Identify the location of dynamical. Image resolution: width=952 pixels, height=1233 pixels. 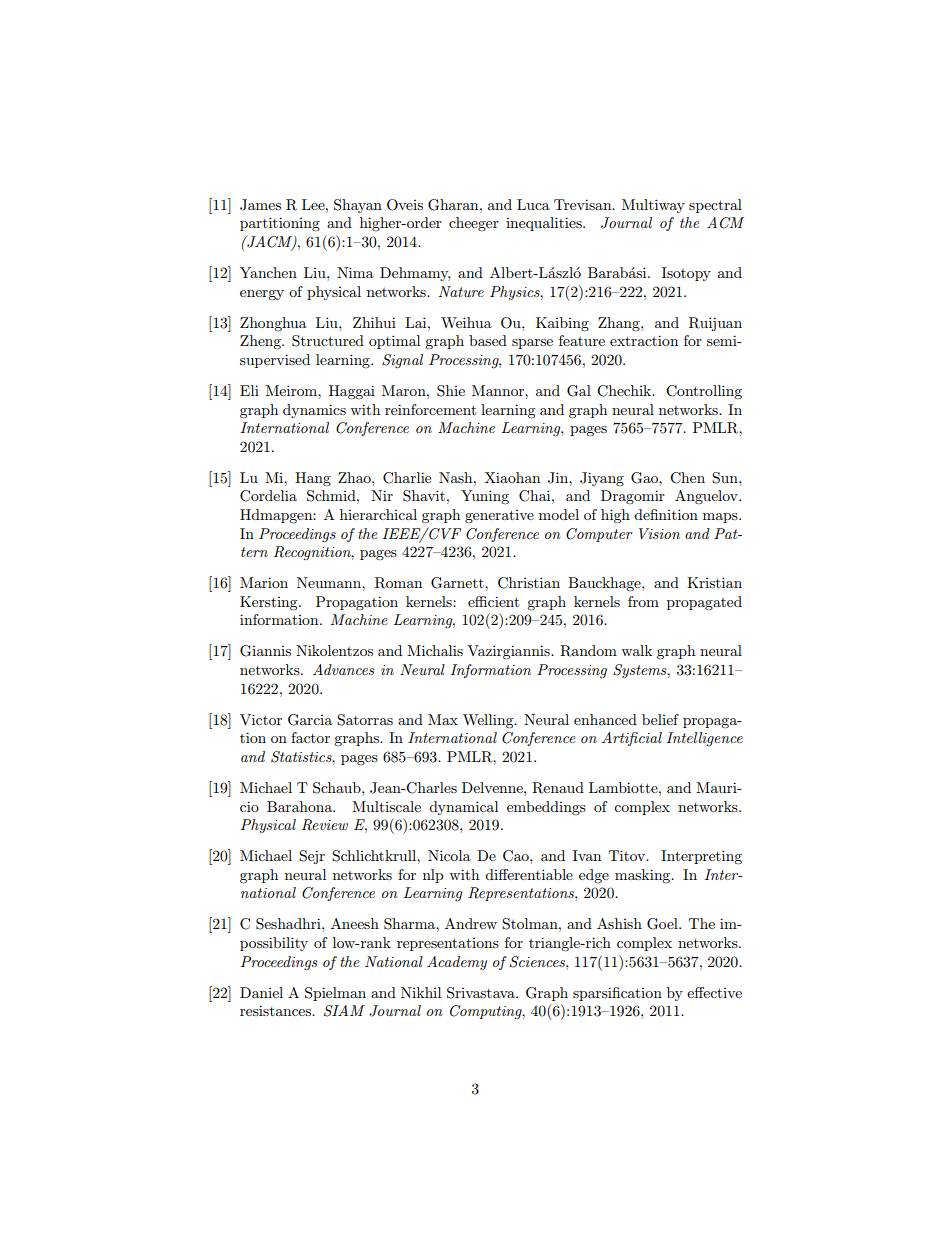
(463, 808).
